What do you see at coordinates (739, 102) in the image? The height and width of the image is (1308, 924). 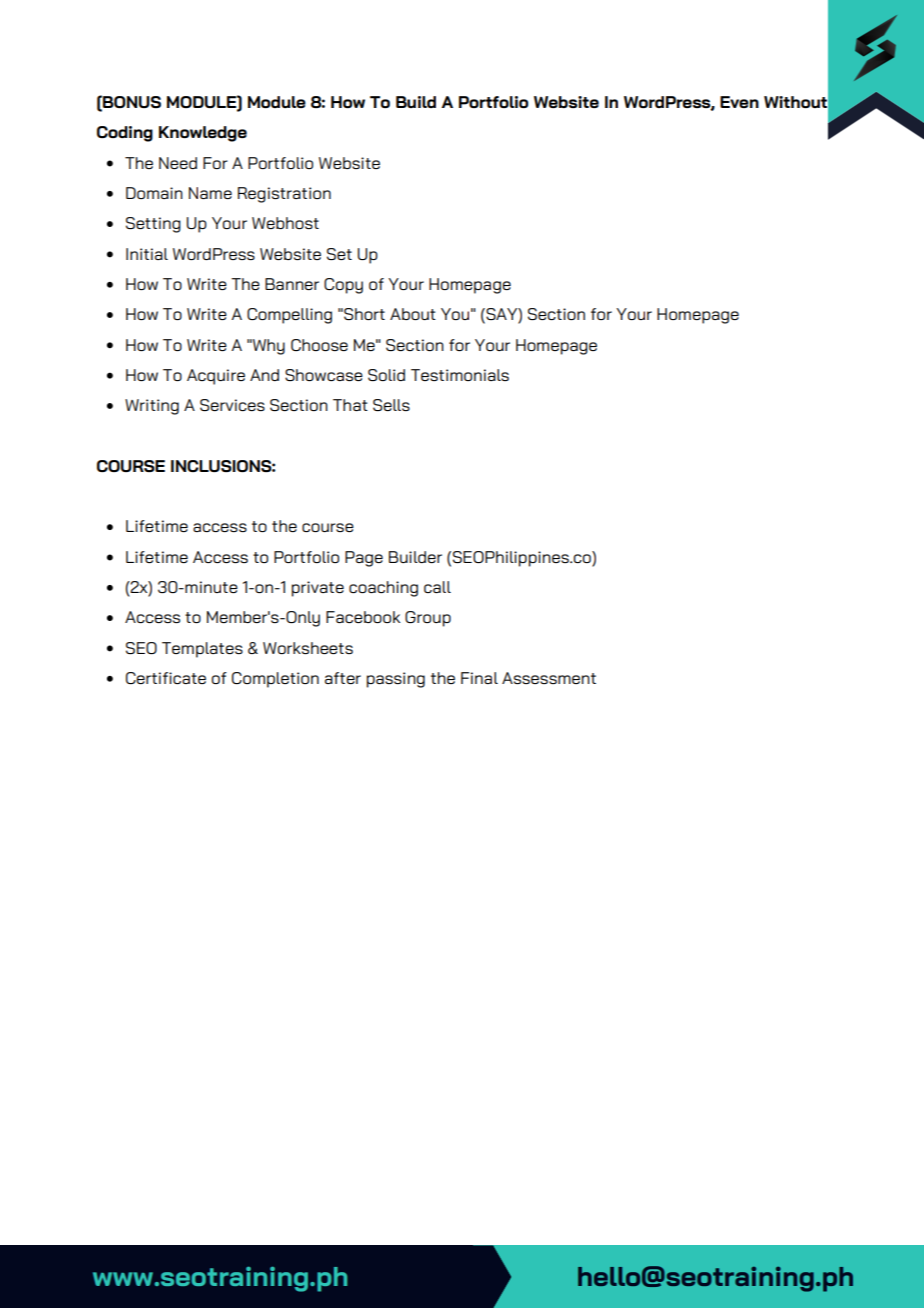 I see `Even` at bounding box center [739, 102].
